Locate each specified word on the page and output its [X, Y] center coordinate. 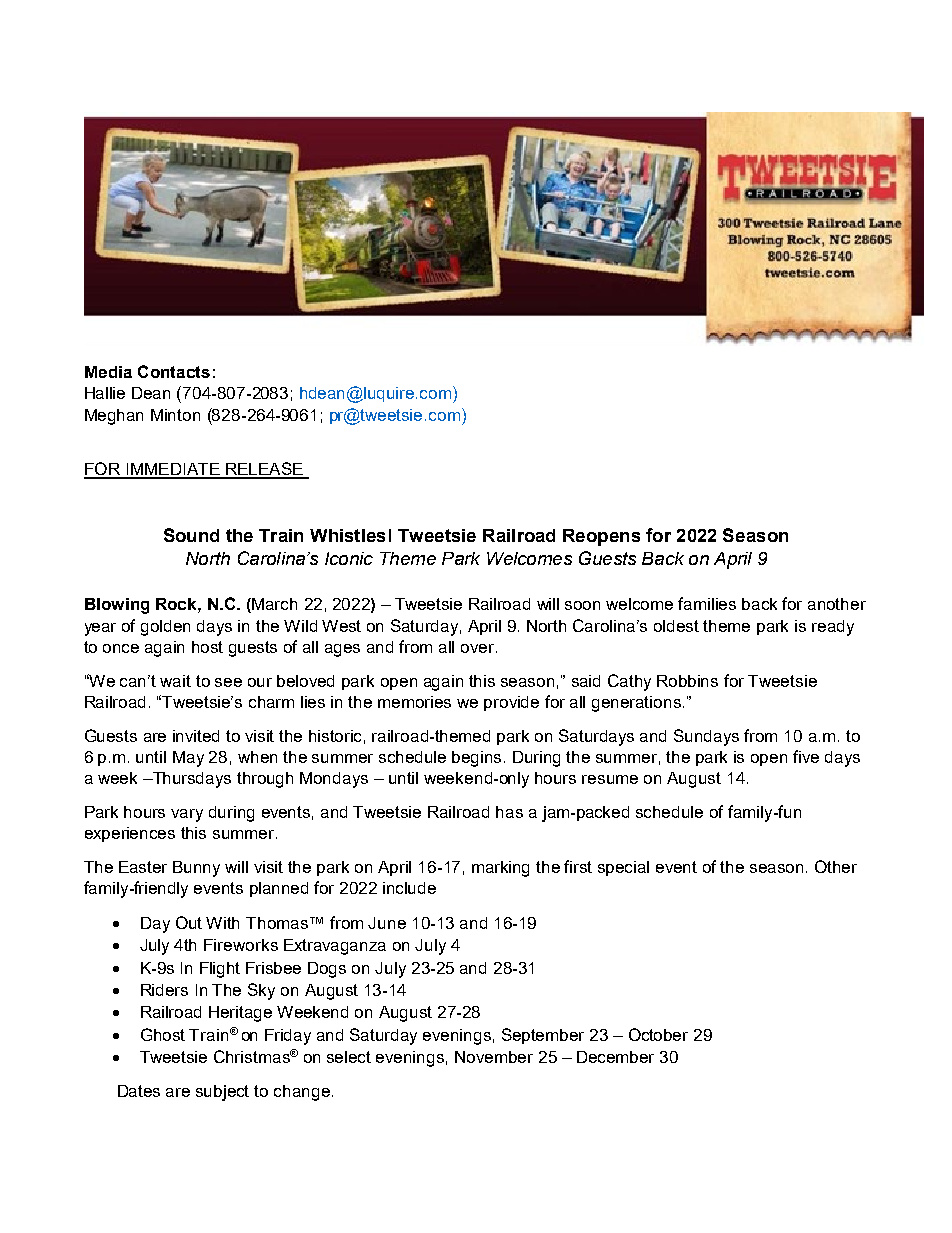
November [494, 1057]
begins [476, 759]
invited [196, 736]
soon [582, 605]
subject [222, 1093]
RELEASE [264, 470]
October [658, 1034]
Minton [175, 415]
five [806, 756]
